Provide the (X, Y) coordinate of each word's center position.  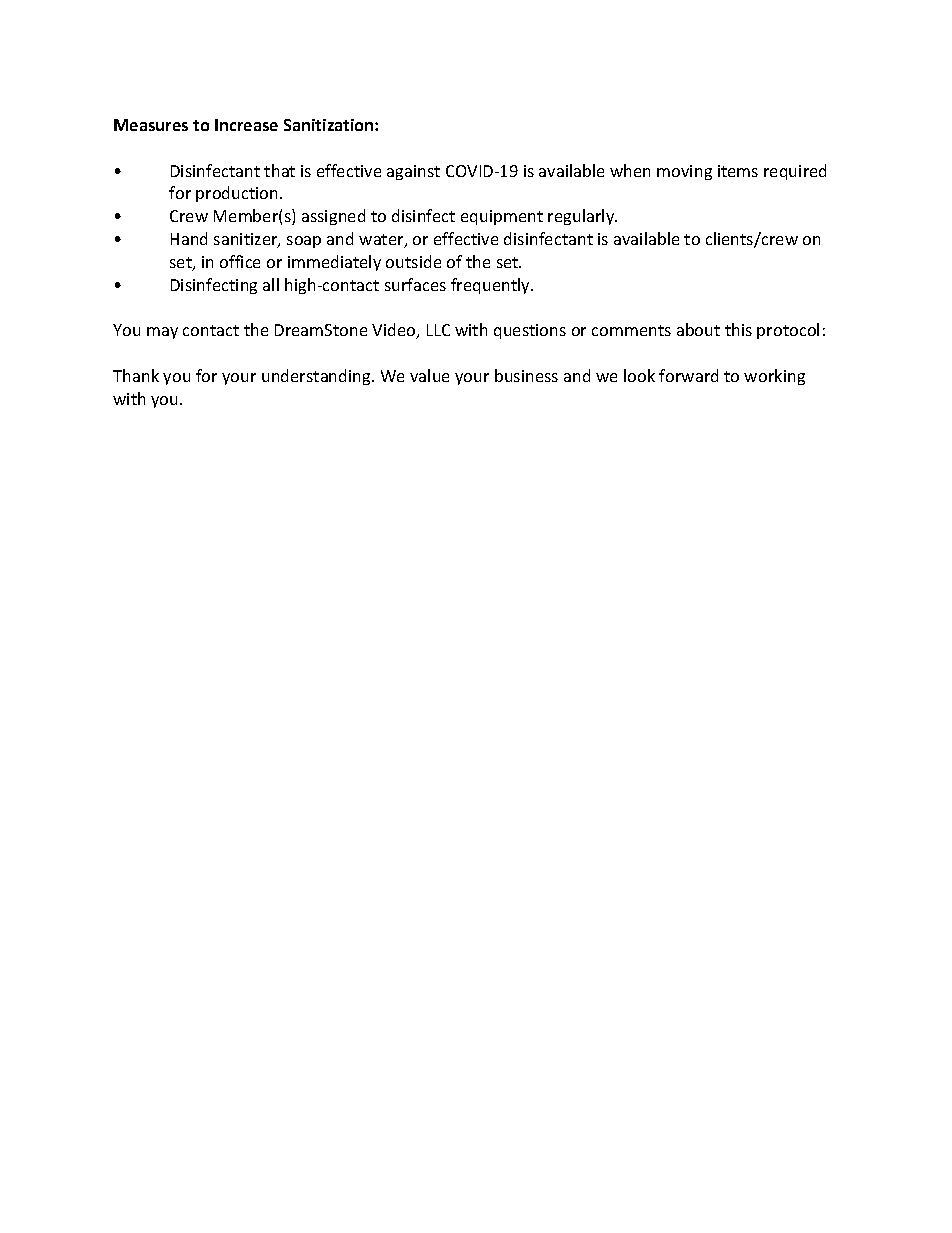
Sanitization (330, 125)
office (240, 261)
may (162, 333)
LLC (438, 330)
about (698, 329)
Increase (246, 125)
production (238, 194)
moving (684, 172)
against (413, 172)
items (738, 171)
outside (413, 261)
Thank (136, 375)
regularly (582, 217)
